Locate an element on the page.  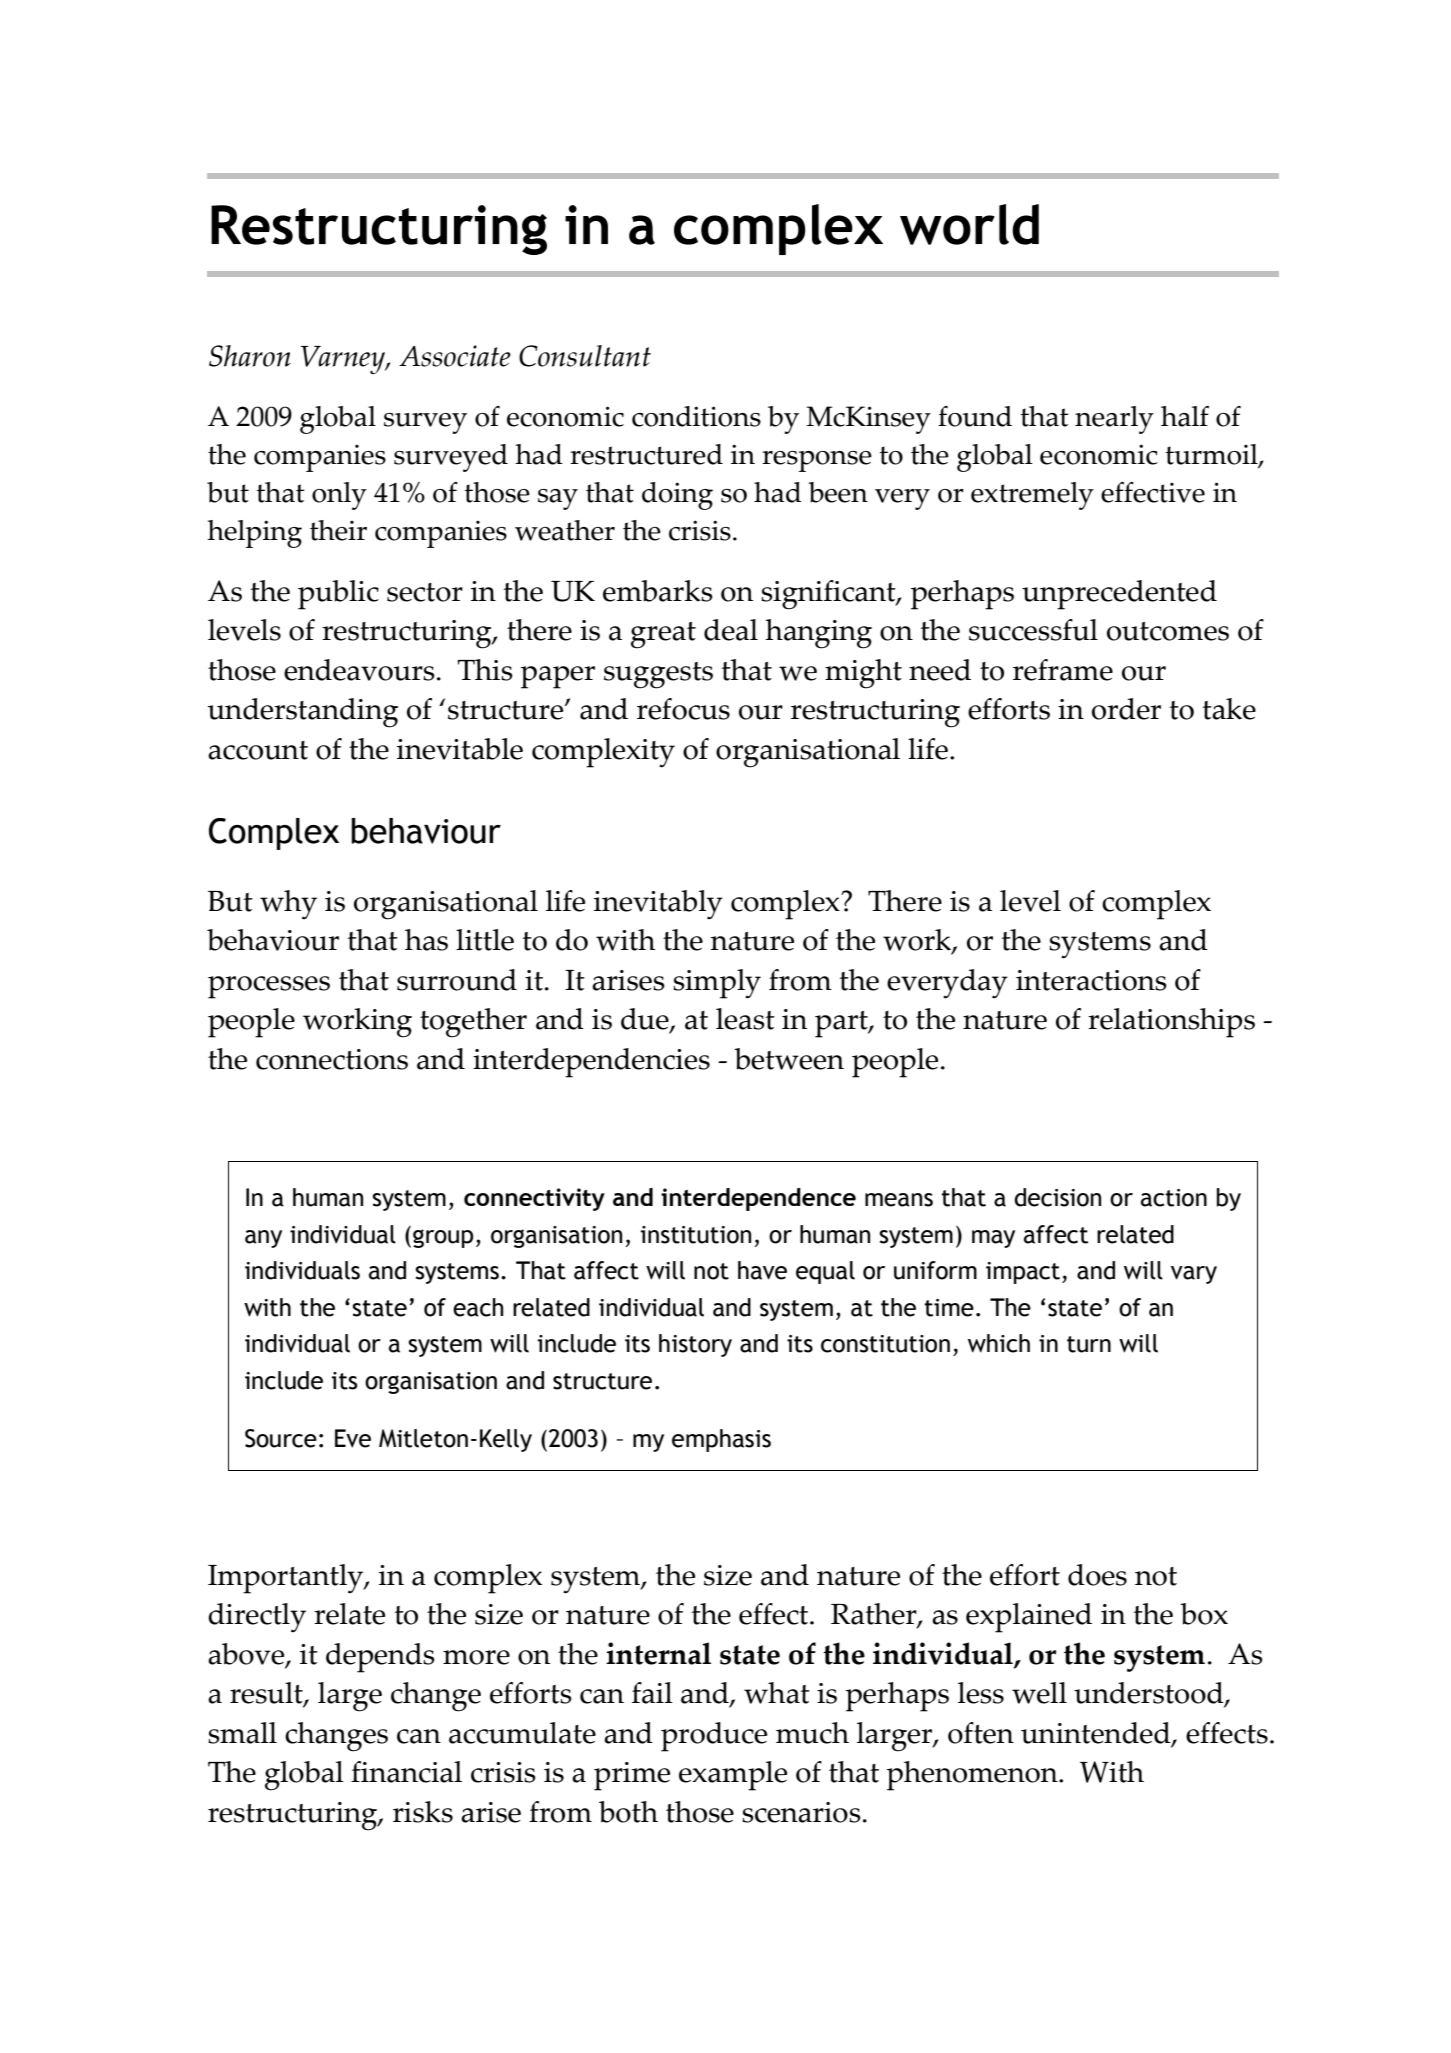
Consultant is located at coordinates (585, 356).
